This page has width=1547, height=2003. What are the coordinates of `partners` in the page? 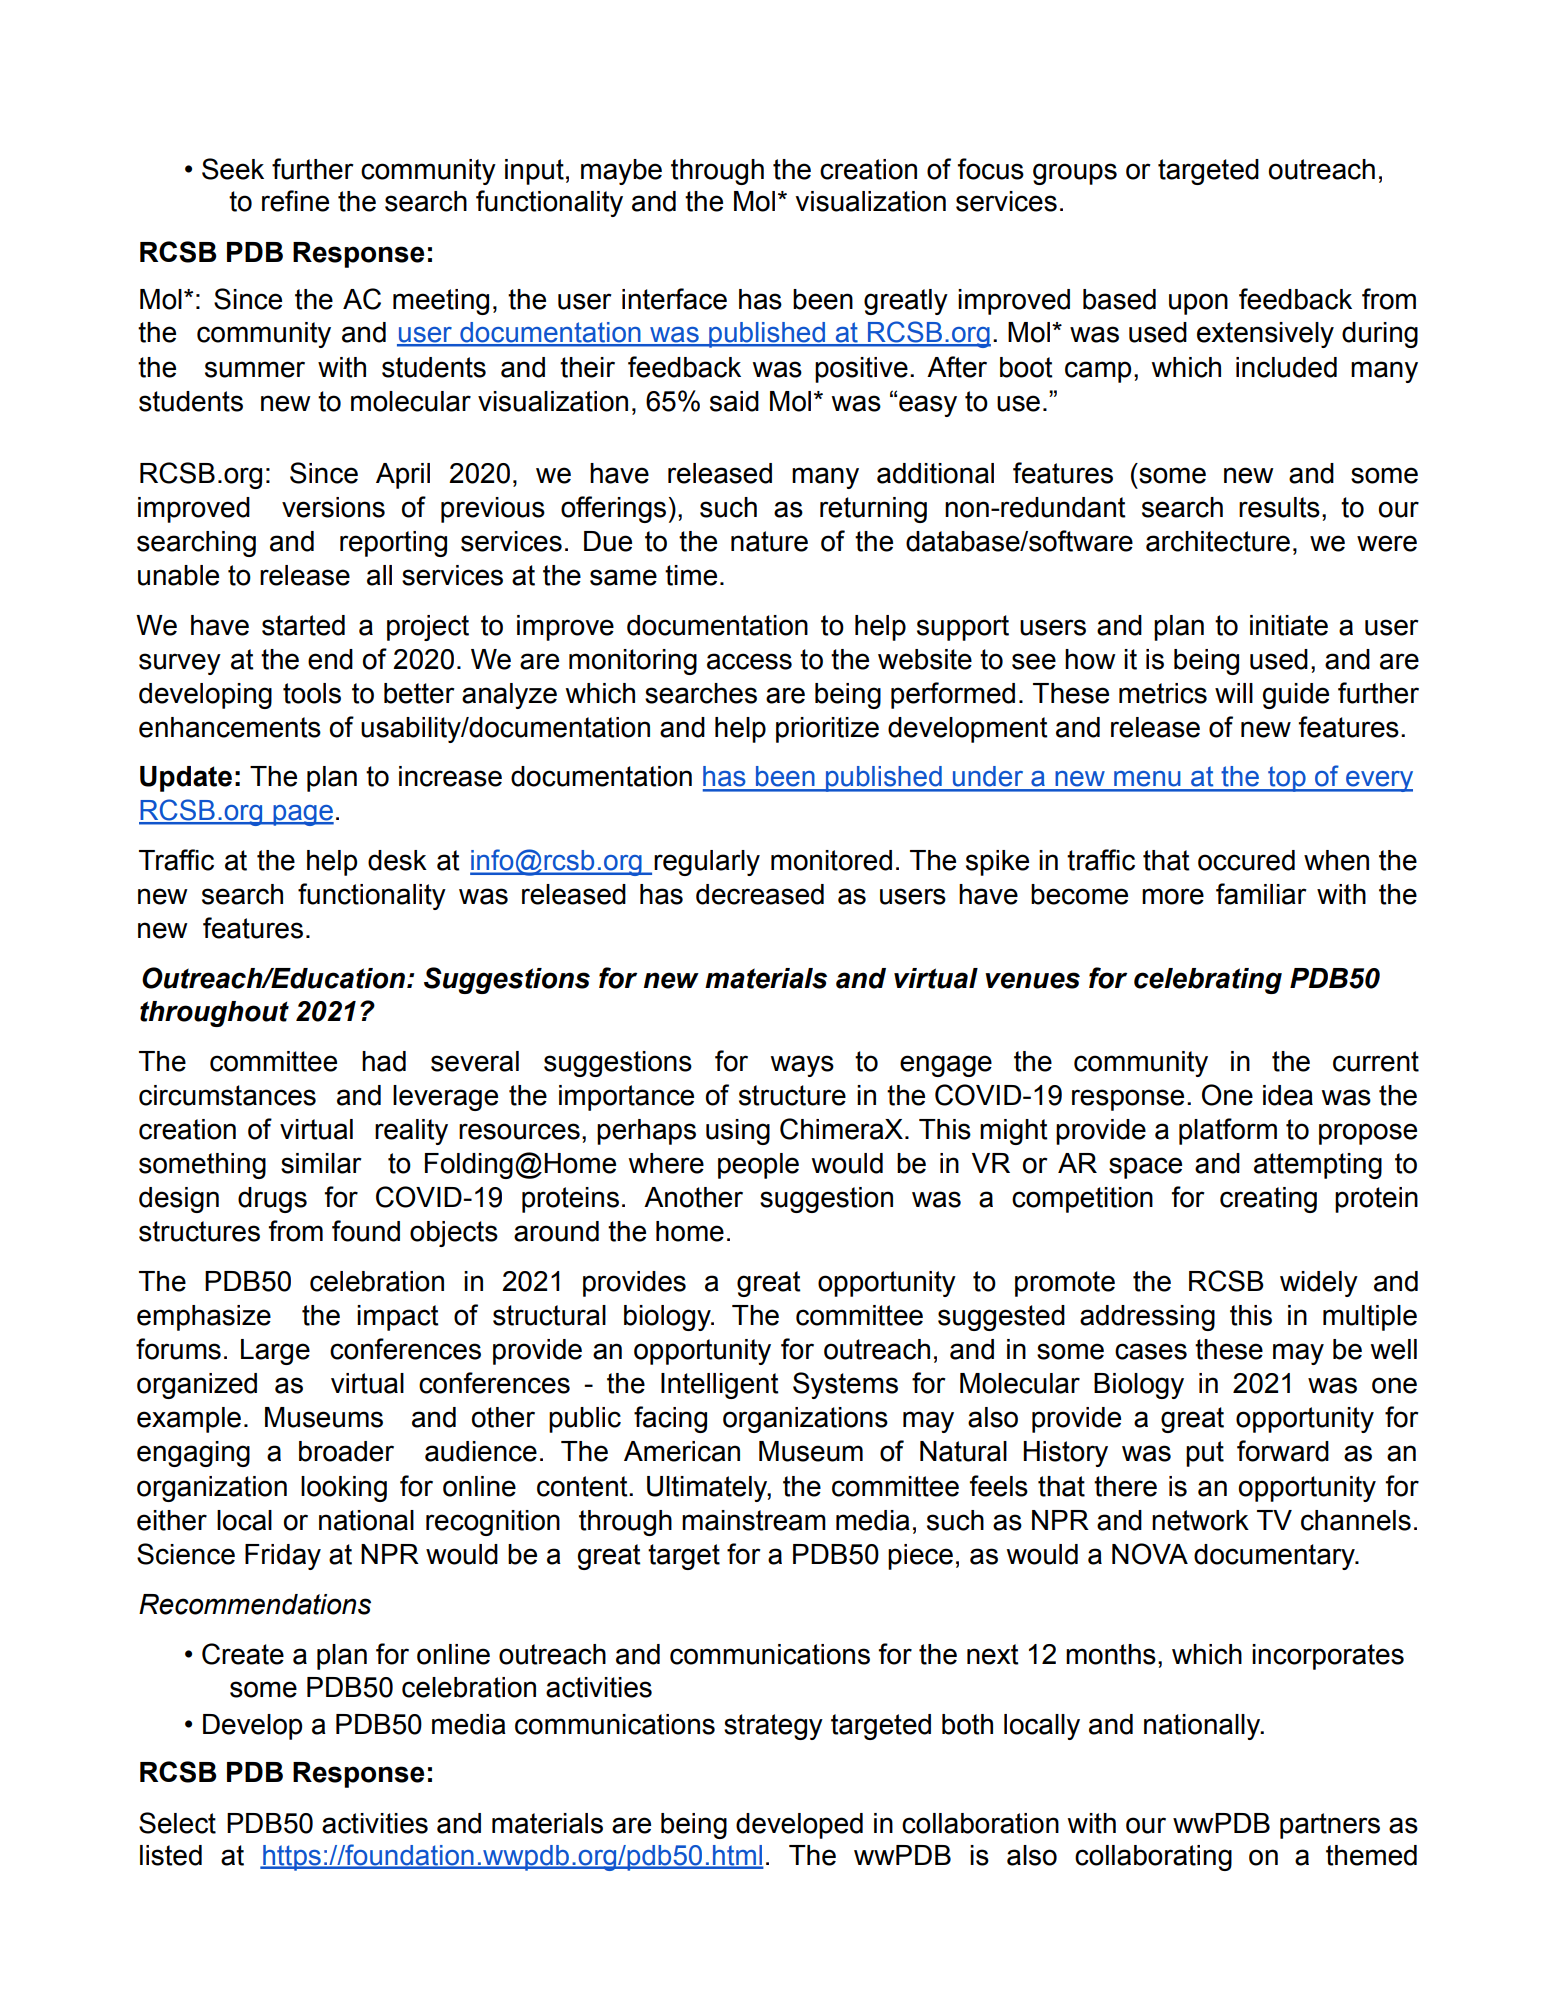 It's located at (1330, 1826).
